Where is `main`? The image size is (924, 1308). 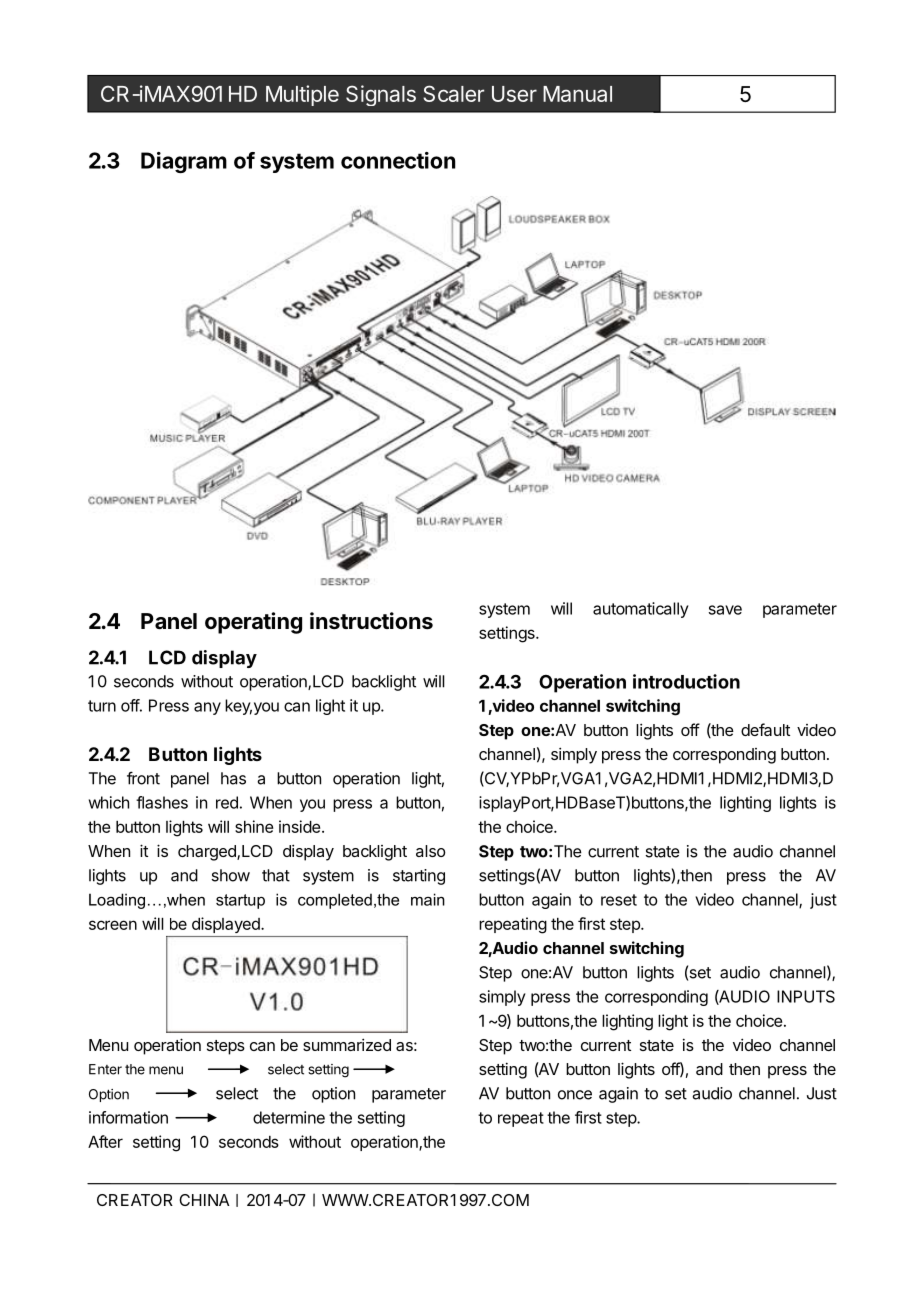
main is located at coordinates (428, 899).
